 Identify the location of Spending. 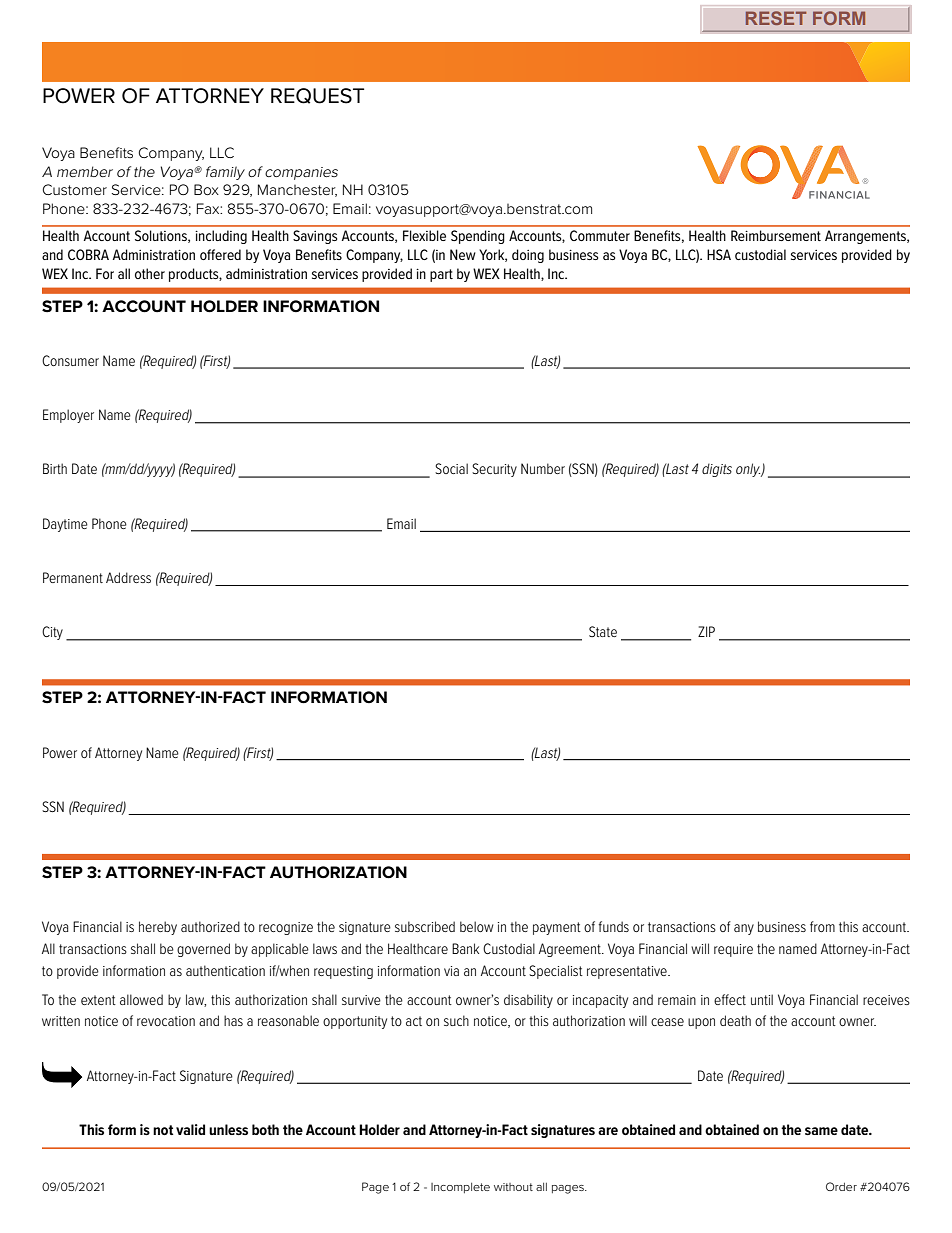
(478, 237).
